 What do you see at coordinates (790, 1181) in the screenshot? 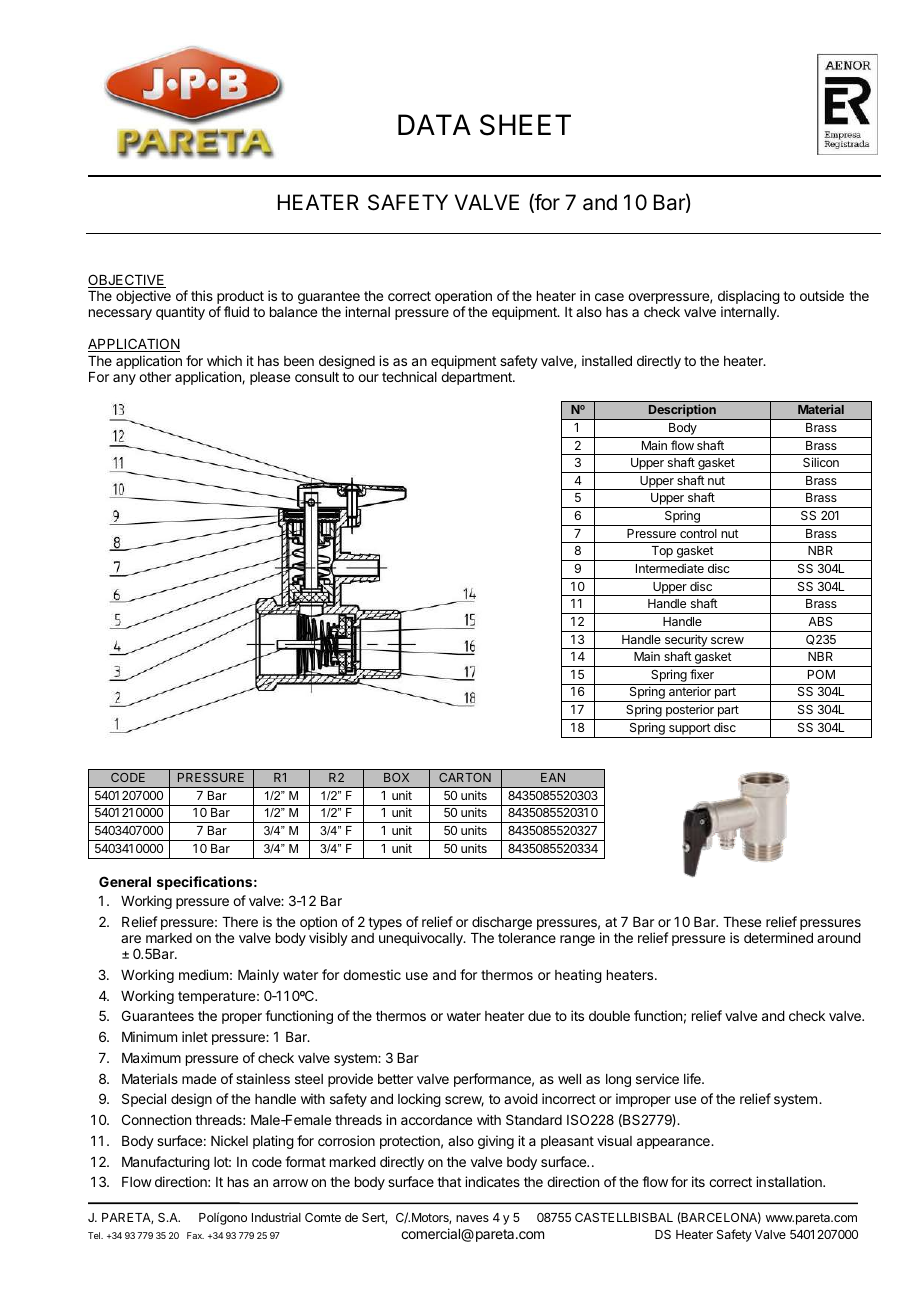
I see `installation` at bounding box center [790, 1181].
